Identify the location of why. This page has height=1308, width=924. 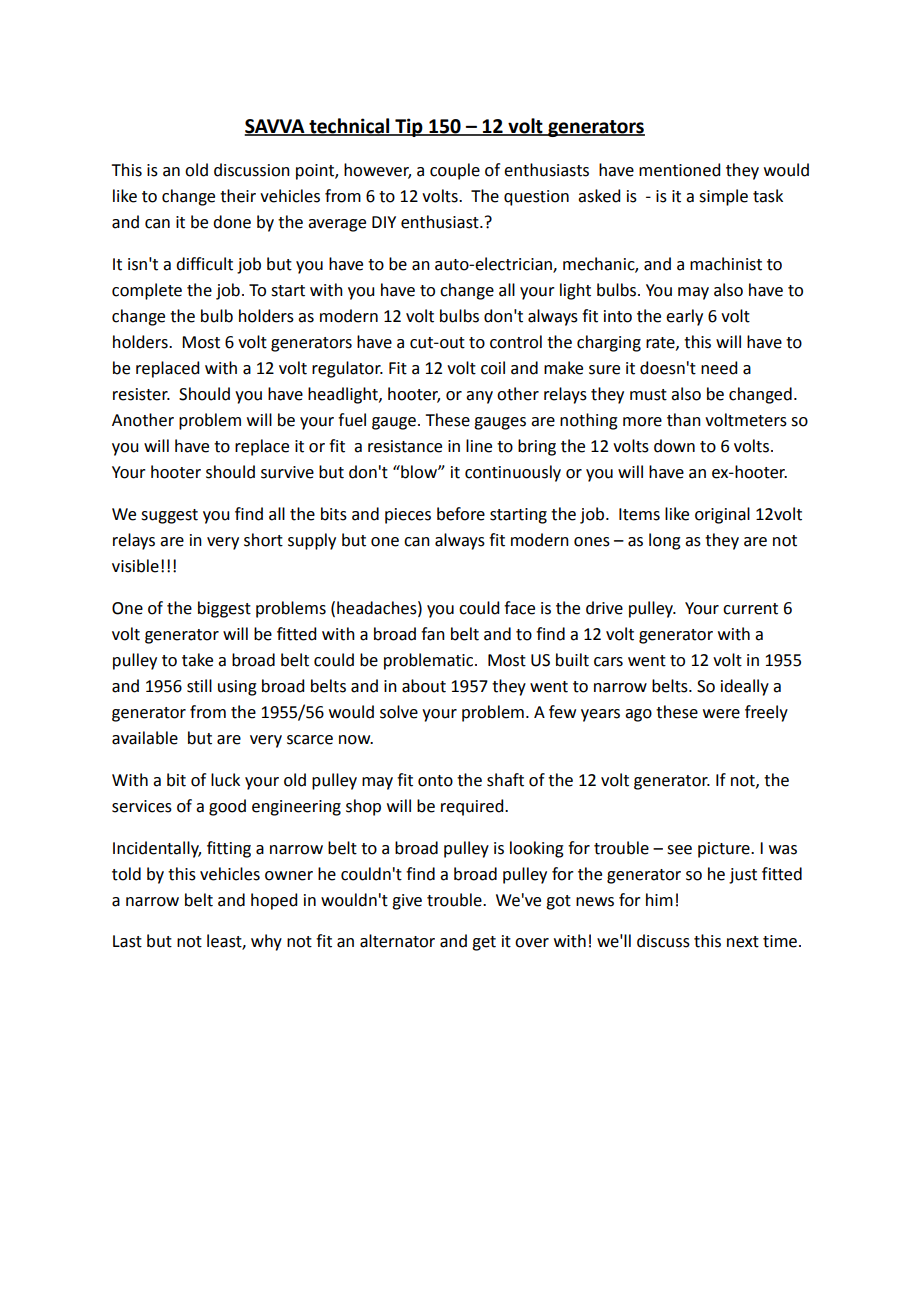
(266, 942).
